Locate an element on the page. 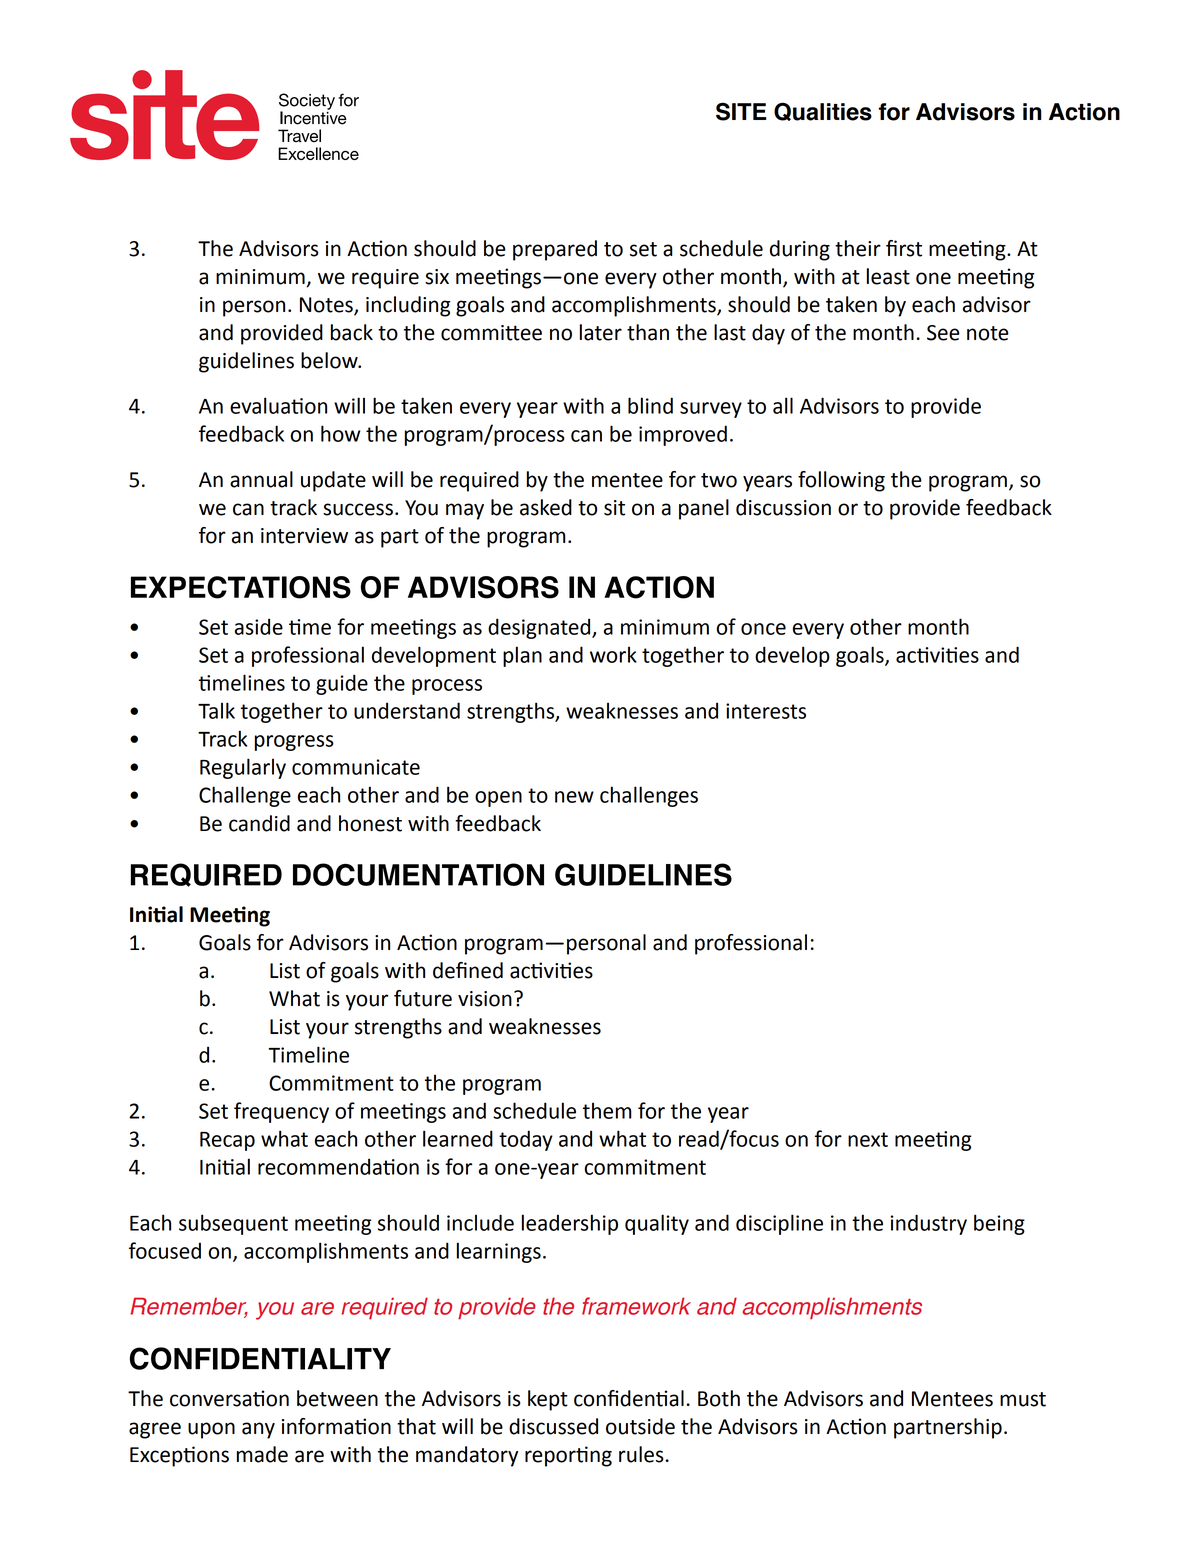  EXPECTATIONS is located at coordinates (241, 587).
